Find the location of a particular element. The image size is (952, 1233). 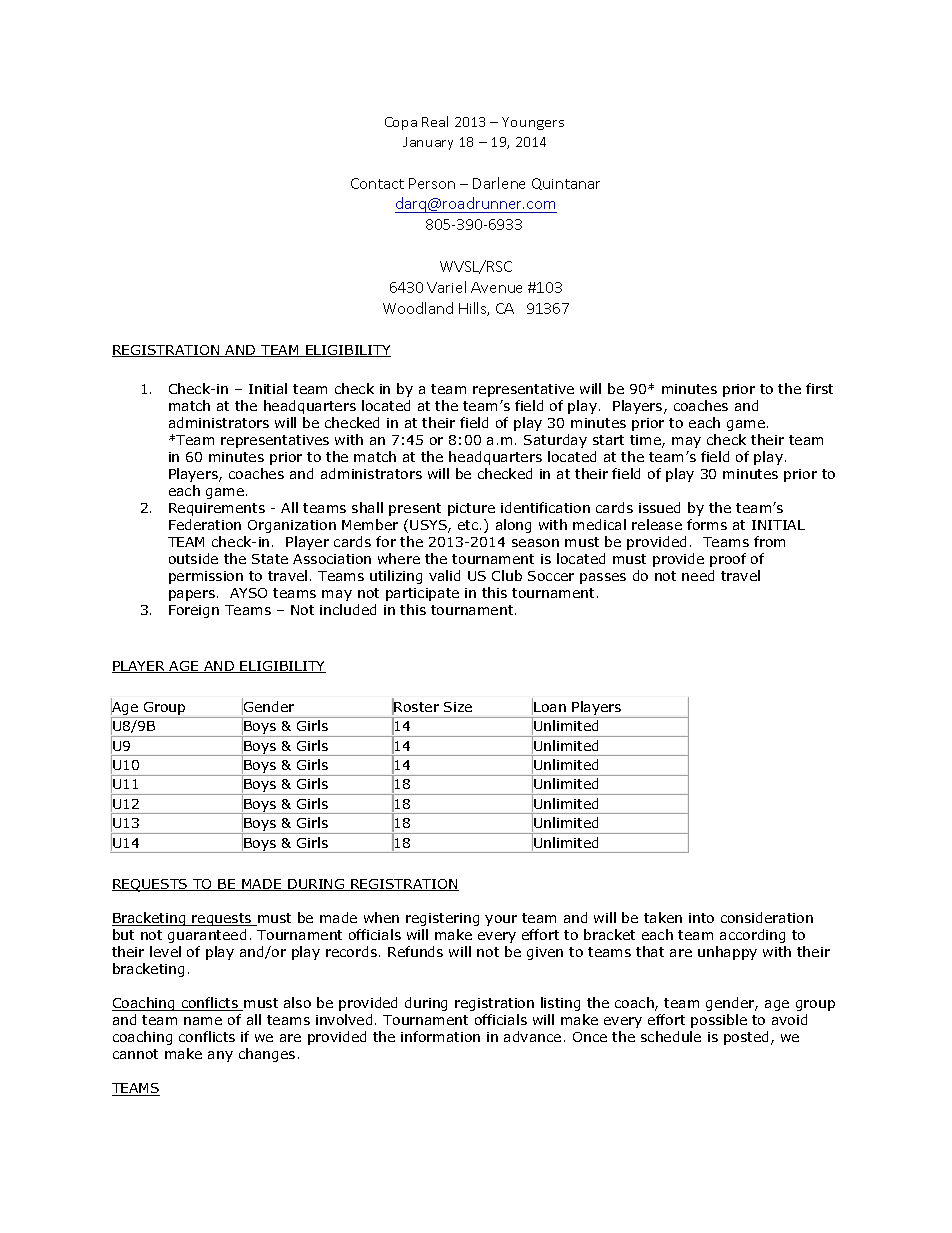

registering is located at coordinates (442, 919).
